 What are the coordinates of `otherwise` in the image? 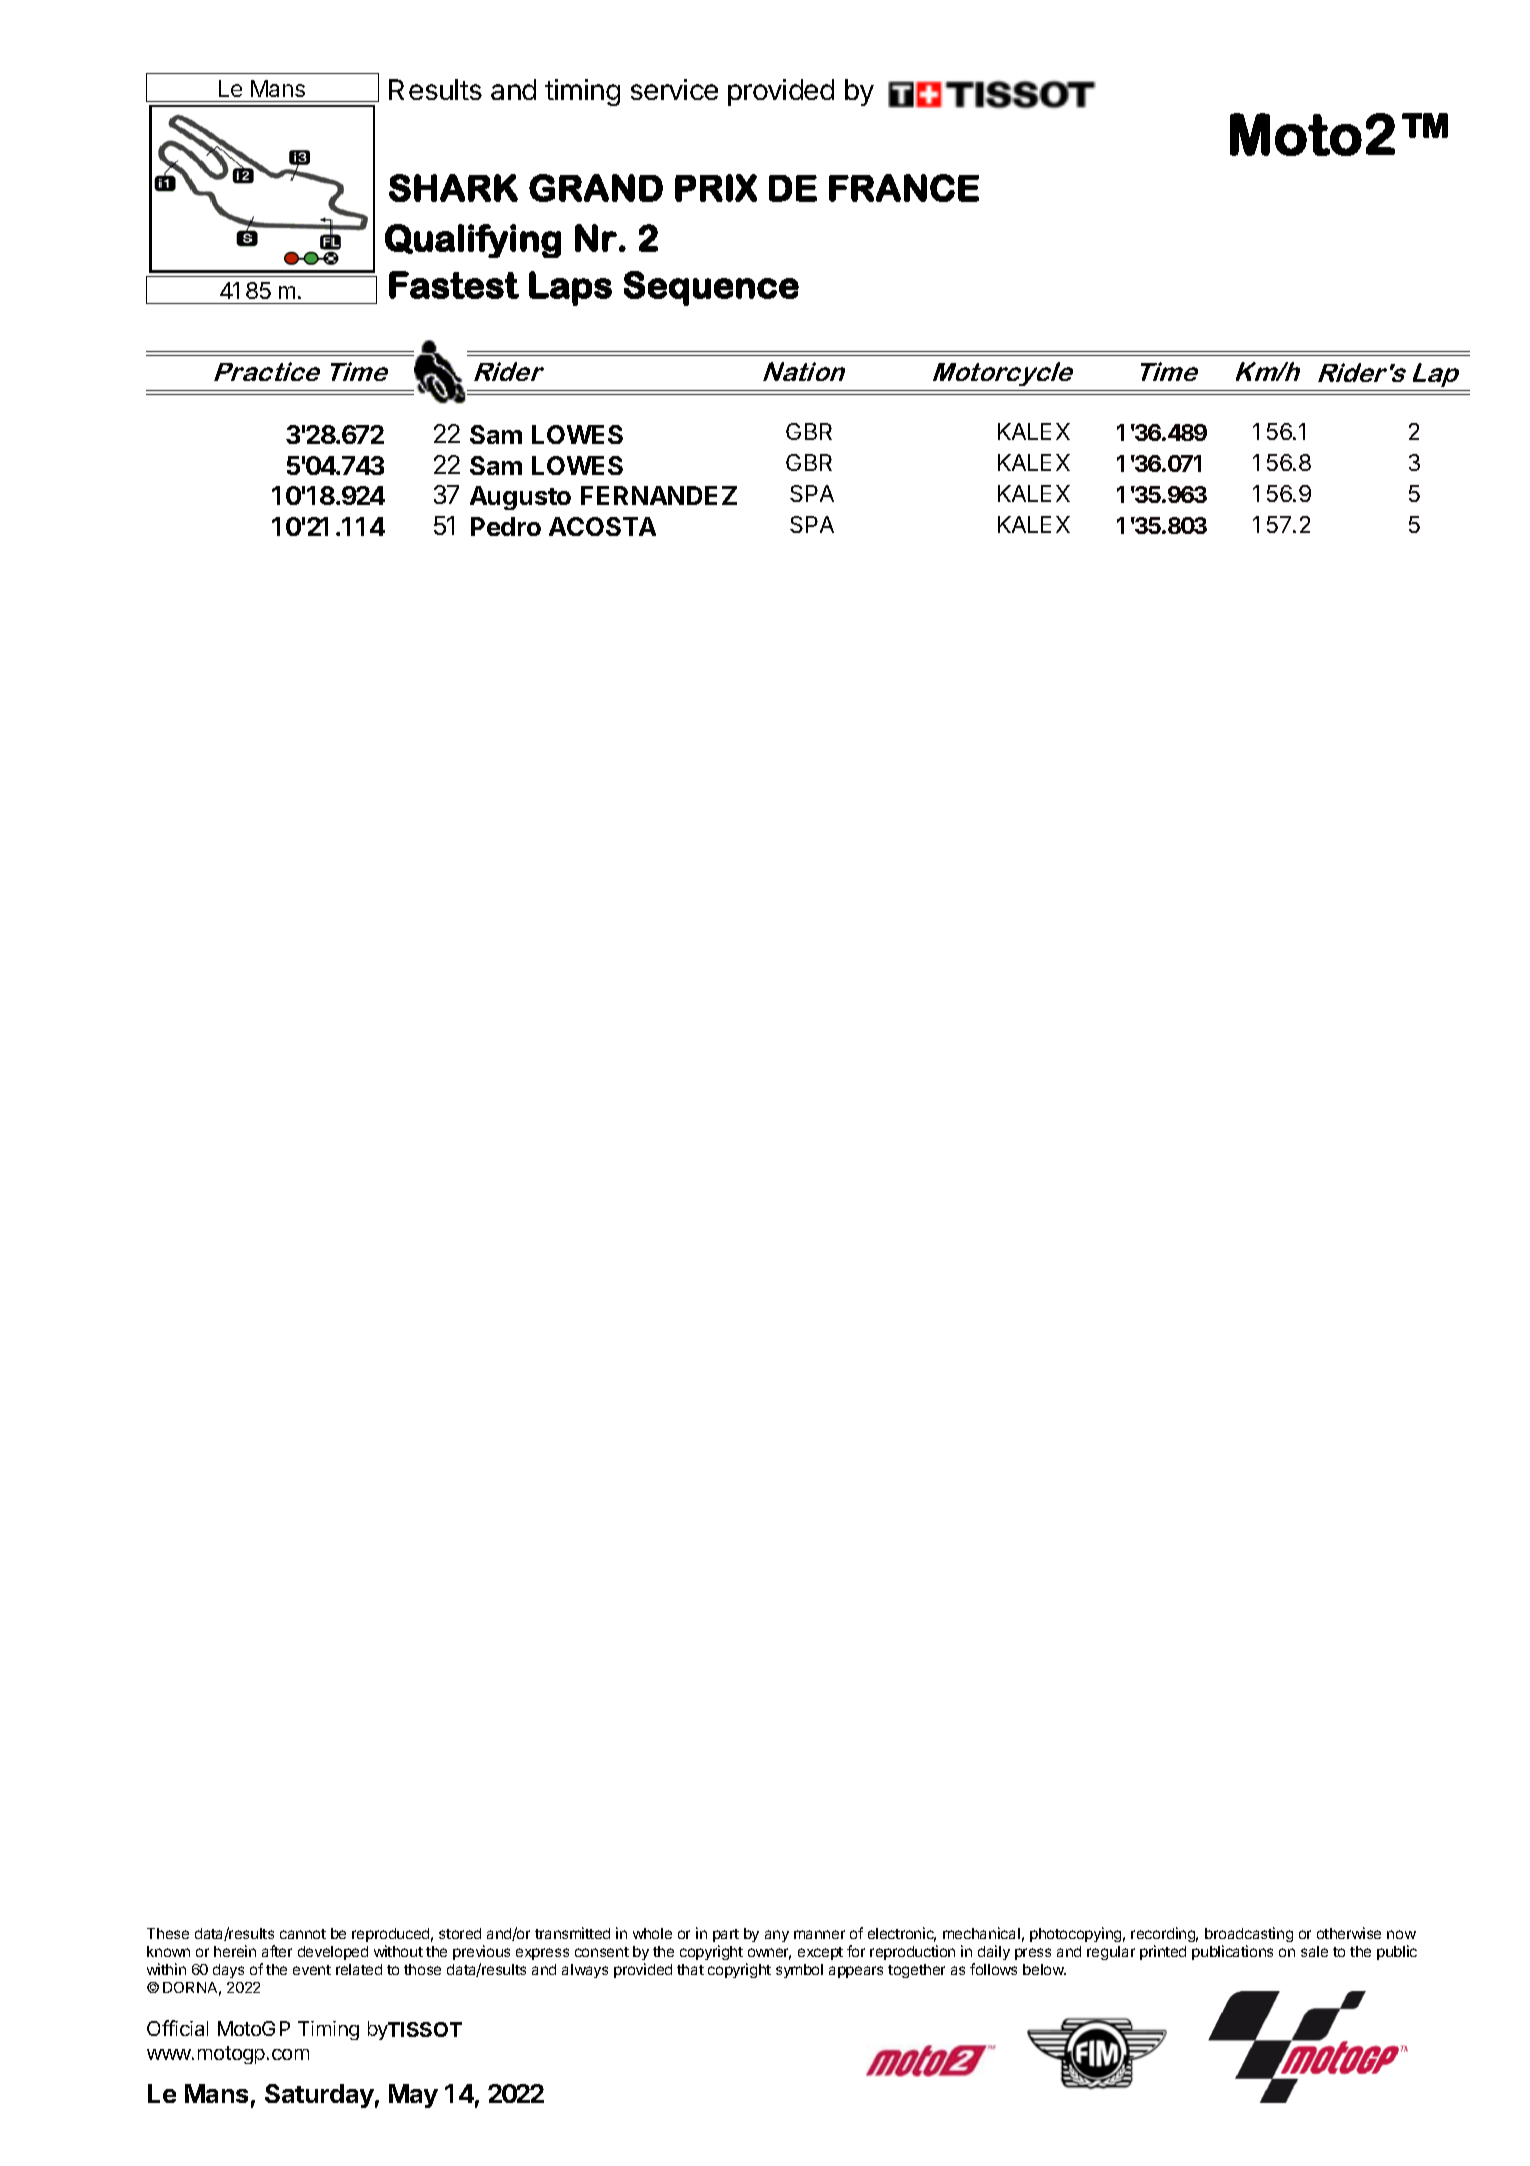 It's located at (1349, 1933).
